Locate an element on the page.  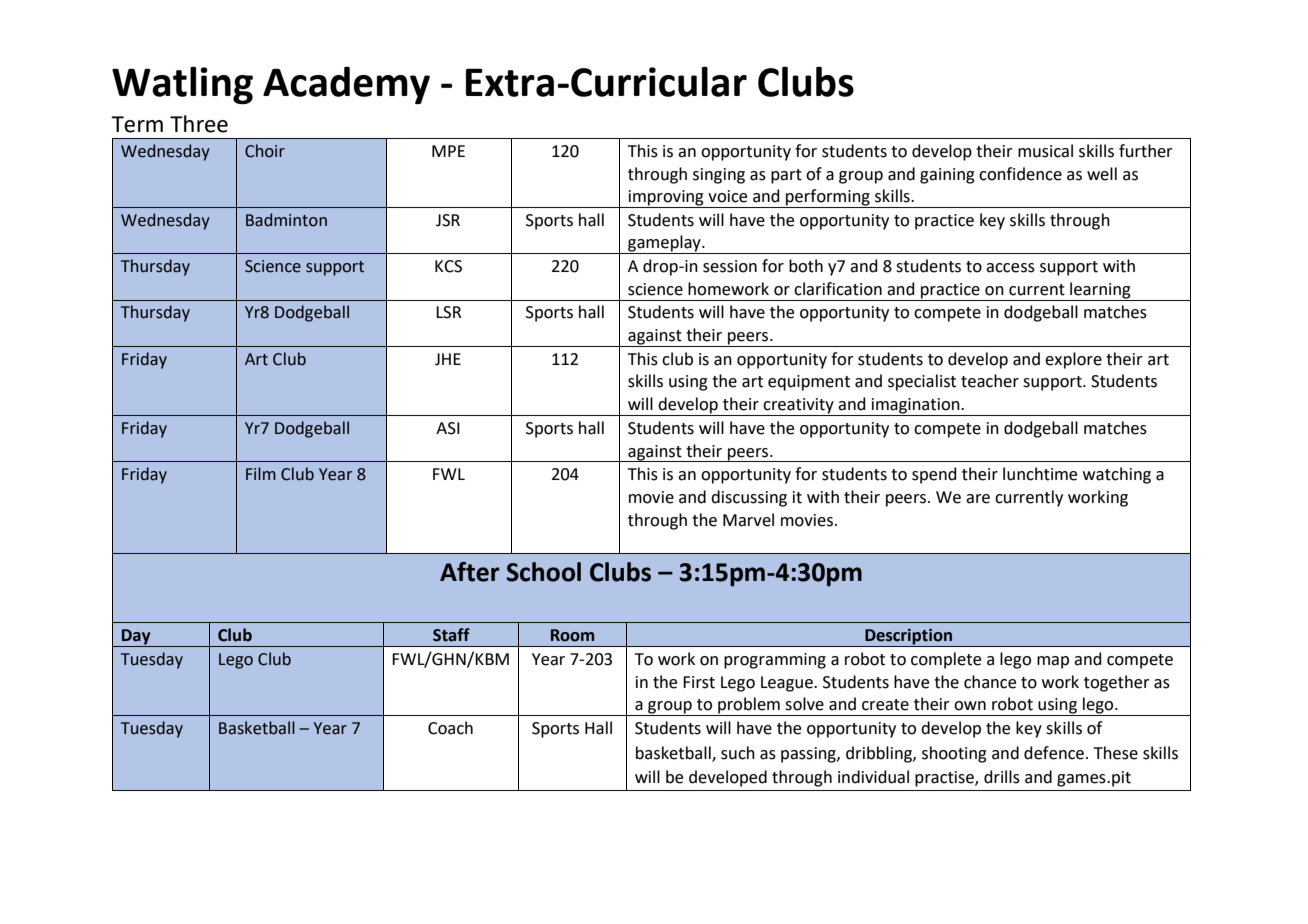
Three is located at coordinates (199, 124).
